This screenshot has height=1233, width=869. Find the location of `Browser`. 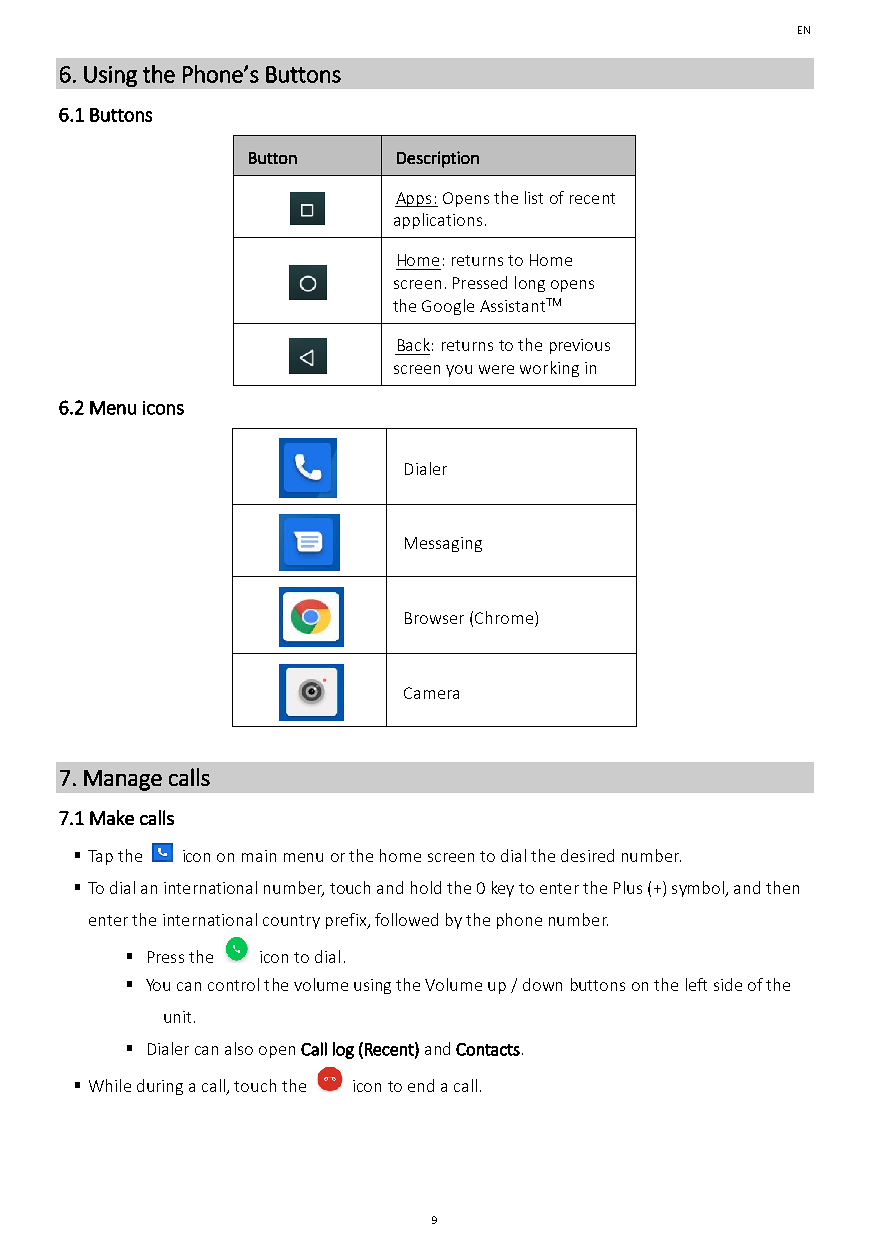

Browser is located at coordinates (434, 618).
